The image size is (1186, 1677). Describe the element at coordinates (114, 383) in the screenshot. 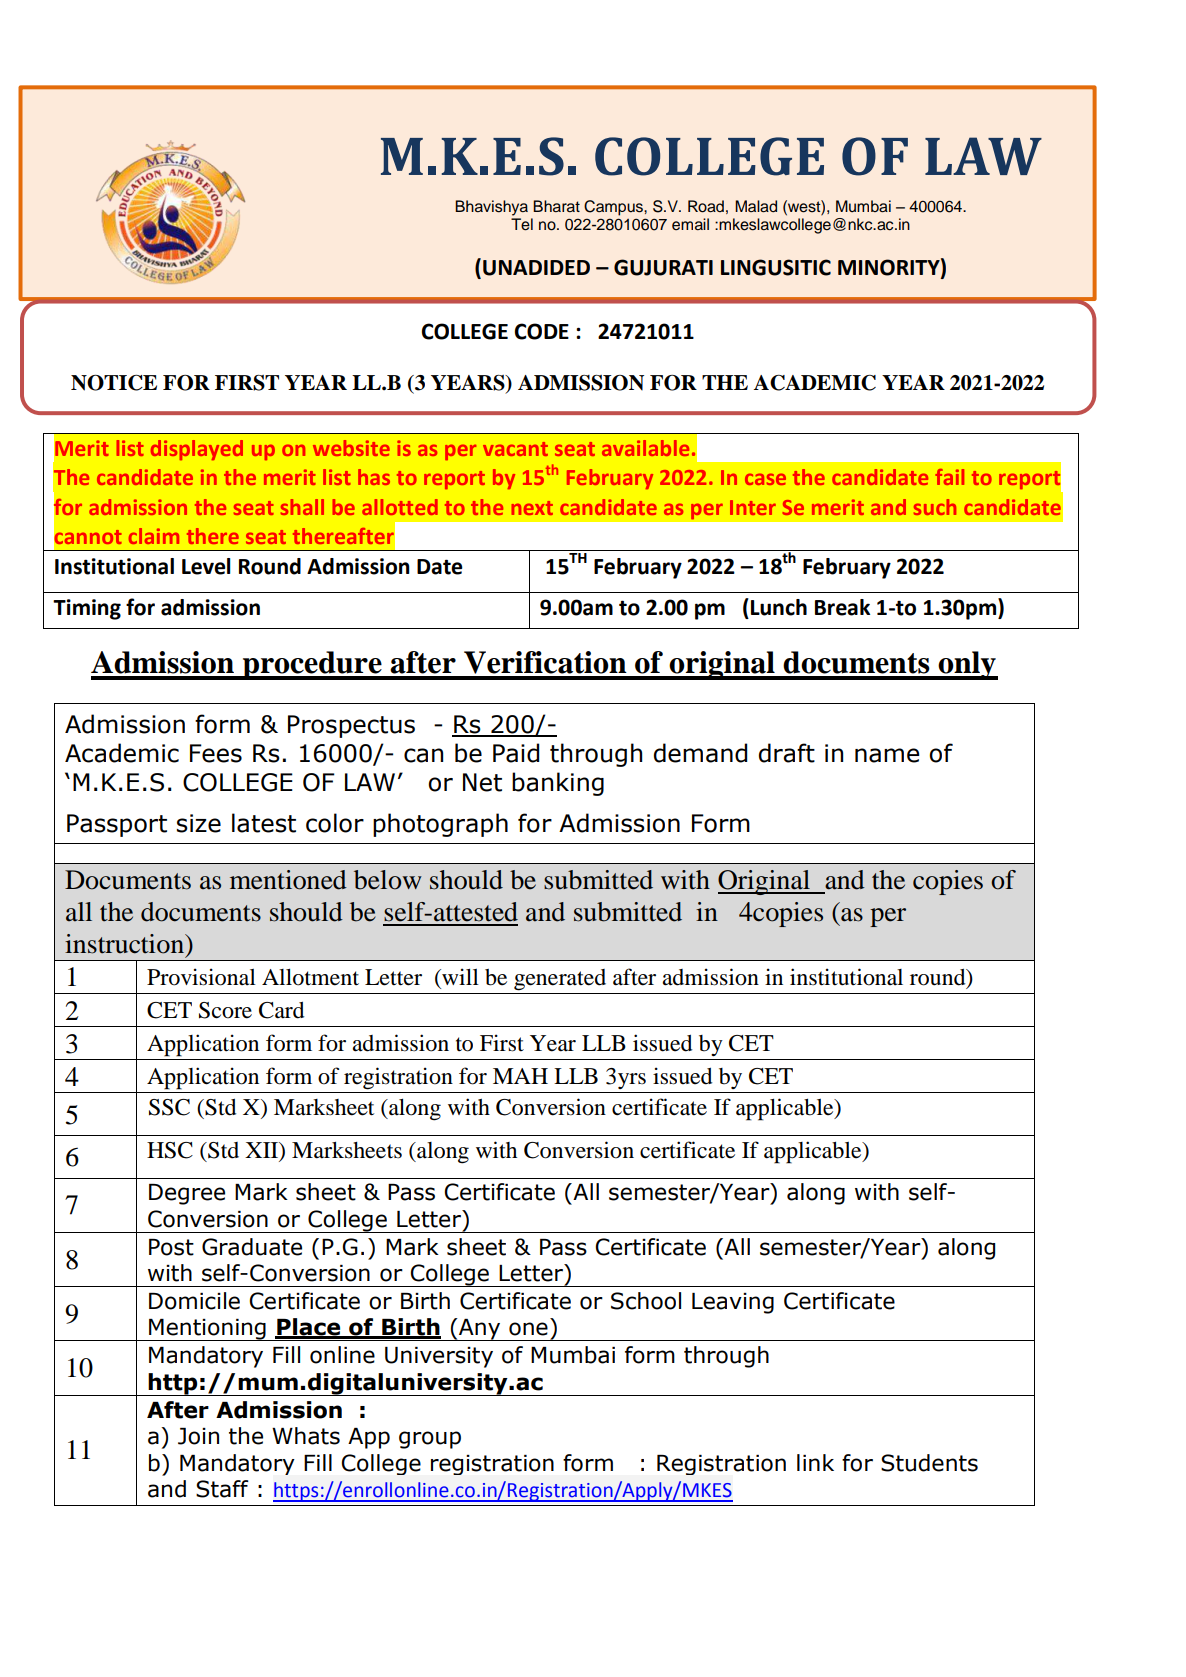

I see `NOTICE` at that location.
